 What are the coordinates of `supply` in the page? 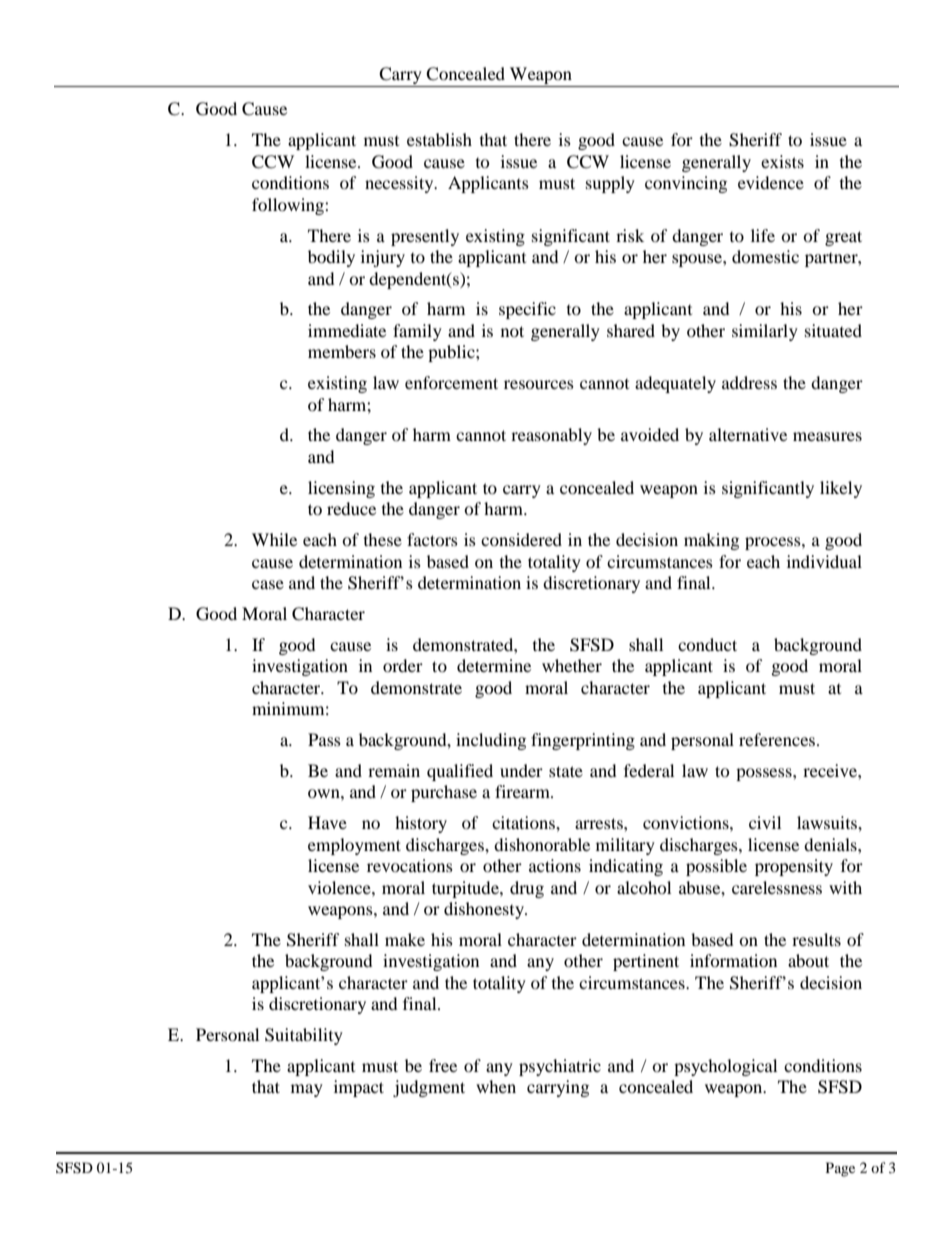 It's located at (610, 184).
